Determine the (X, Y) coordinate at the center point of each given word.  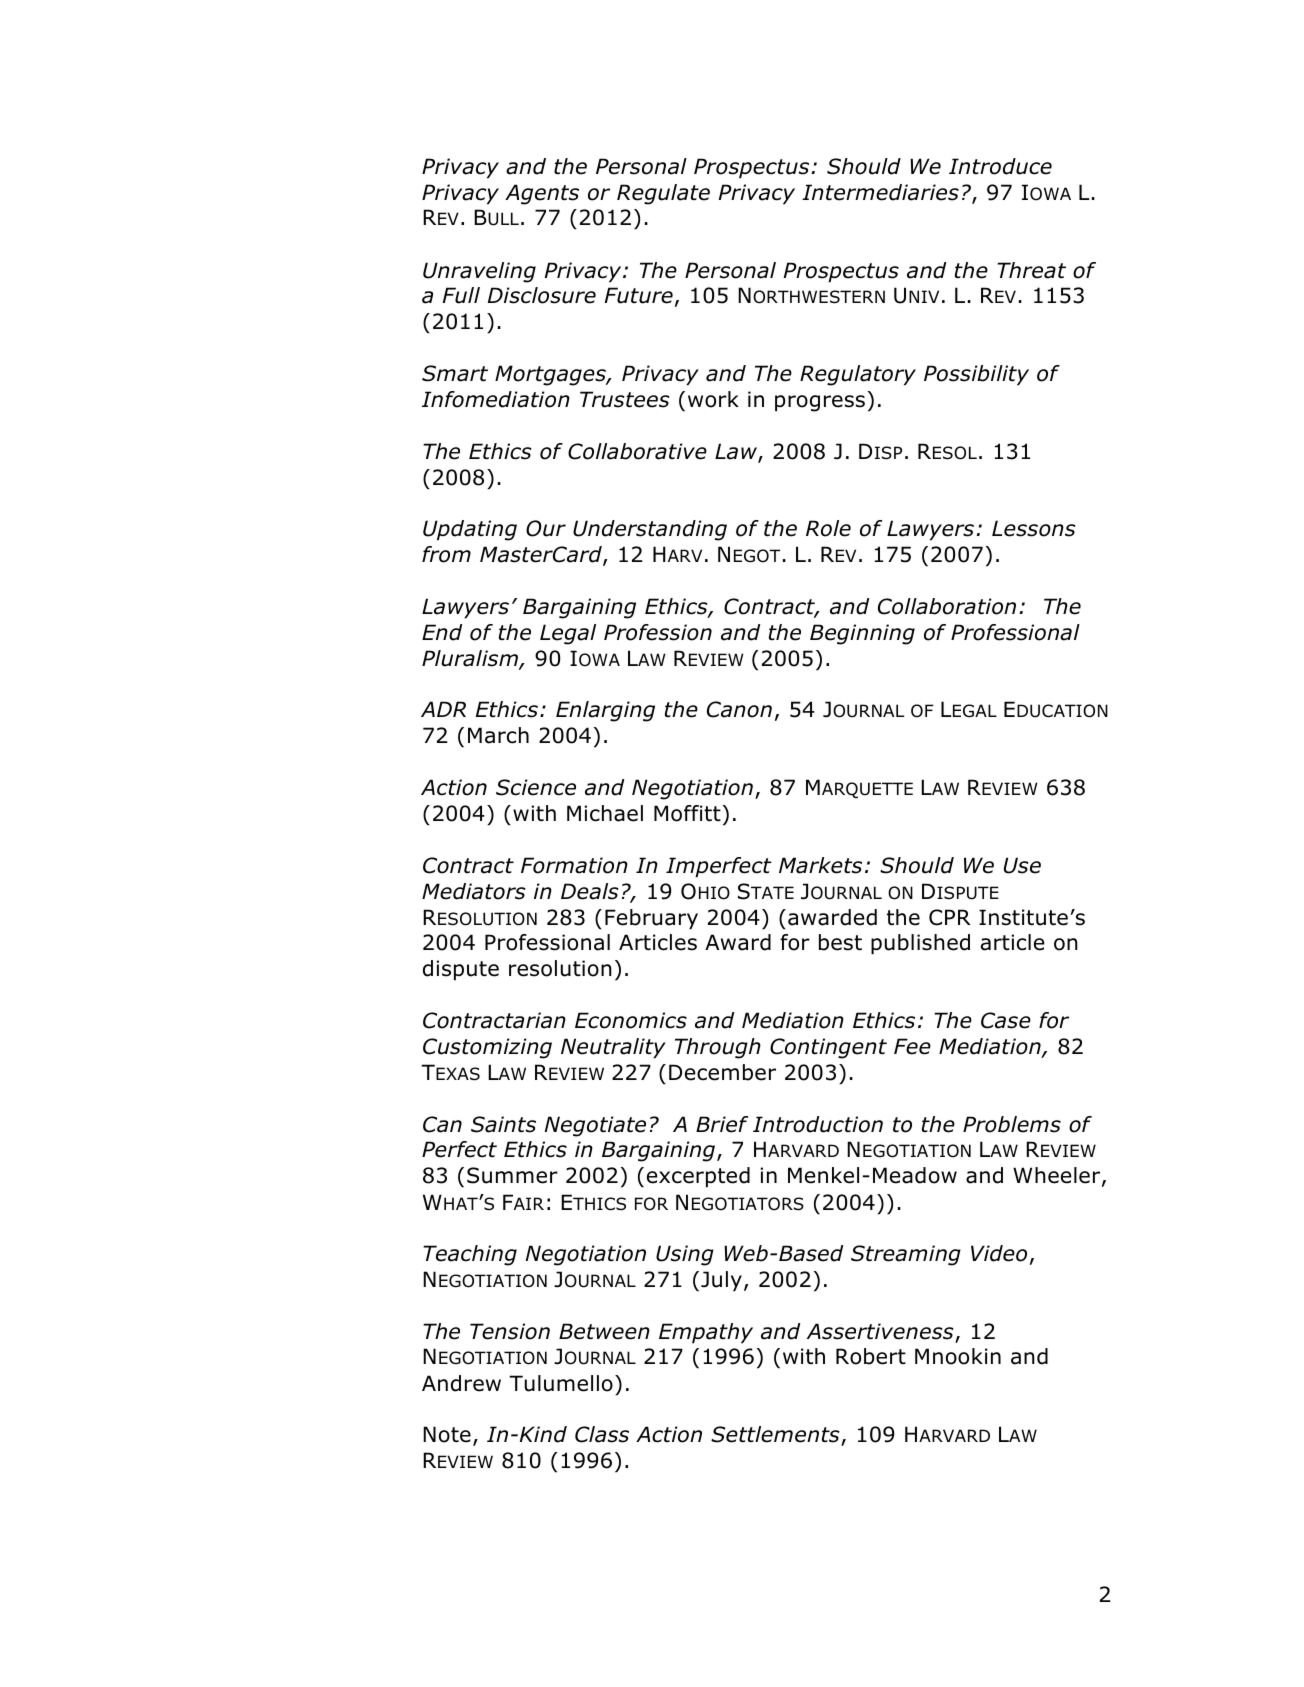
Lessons (1034, 528)
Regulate (663, 194)
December (722, 1072)
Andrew (461, 1383)
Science (536, 787)
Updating (470, 530)
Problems (1012, 1124)
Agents (542, 194)
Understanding (650, 530)
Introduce (1000, 166)
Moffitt (687, 813)
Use (1022, 865)
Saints (503, 1124)
